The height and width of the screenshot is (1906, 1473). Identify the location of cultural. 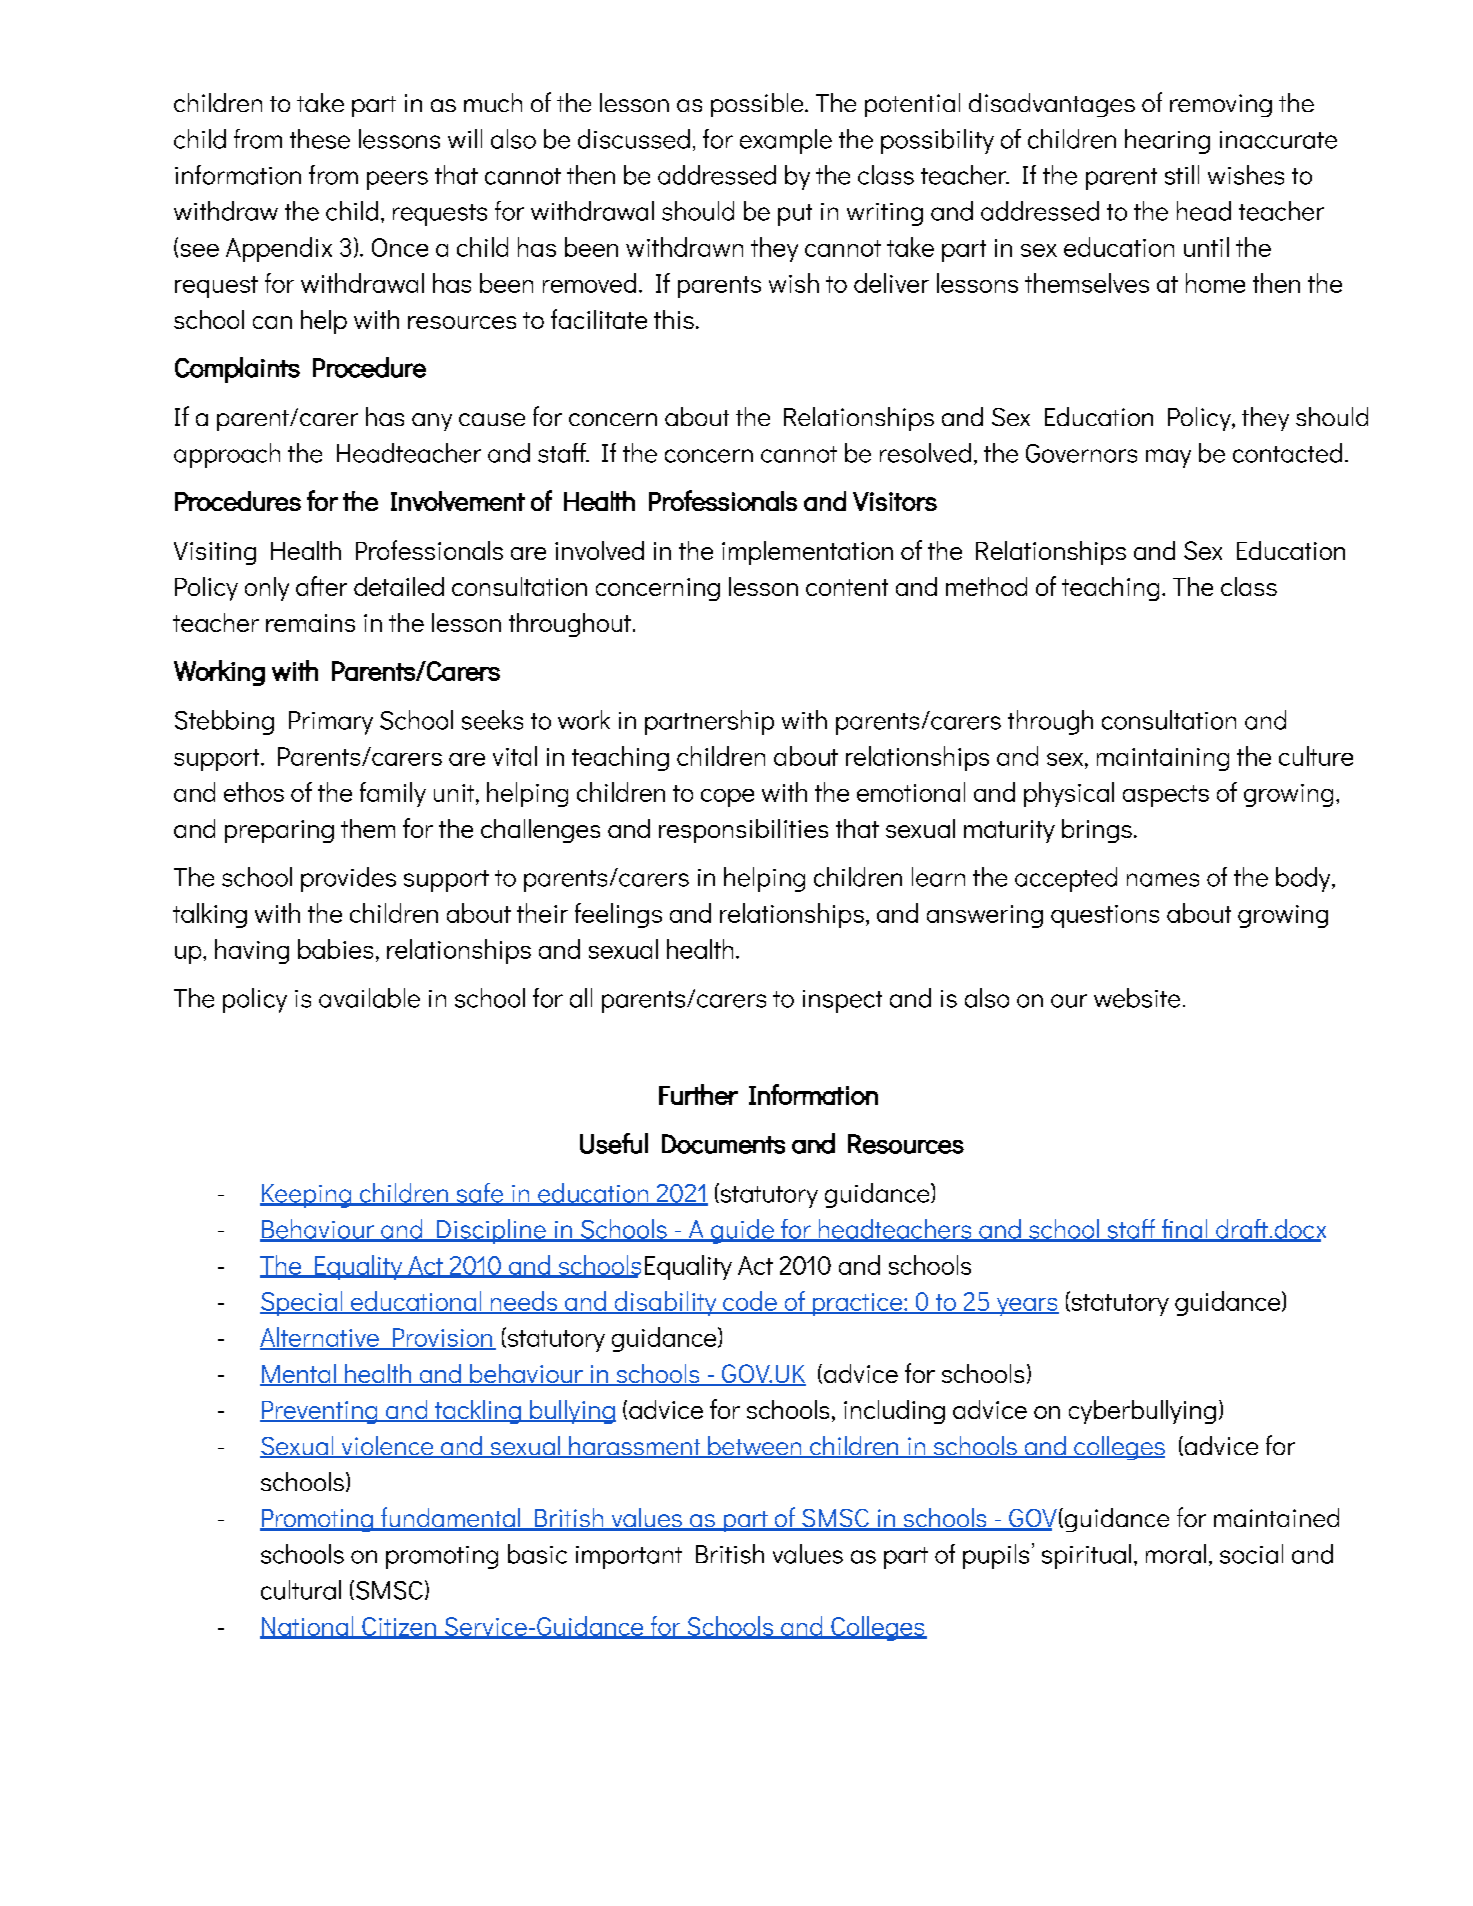
(301, 1590).
